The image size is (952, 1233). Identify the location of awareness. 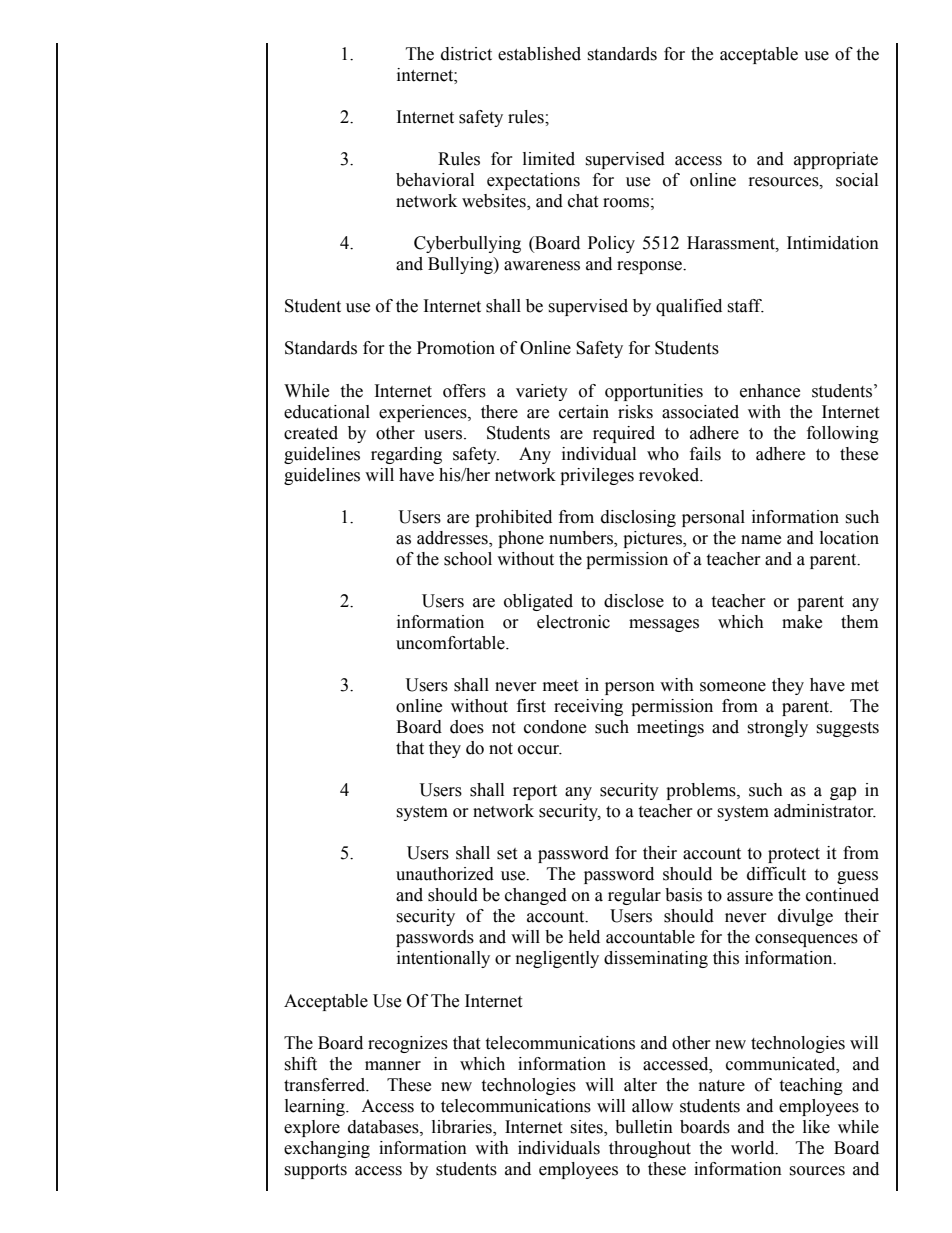
(542, 266).
